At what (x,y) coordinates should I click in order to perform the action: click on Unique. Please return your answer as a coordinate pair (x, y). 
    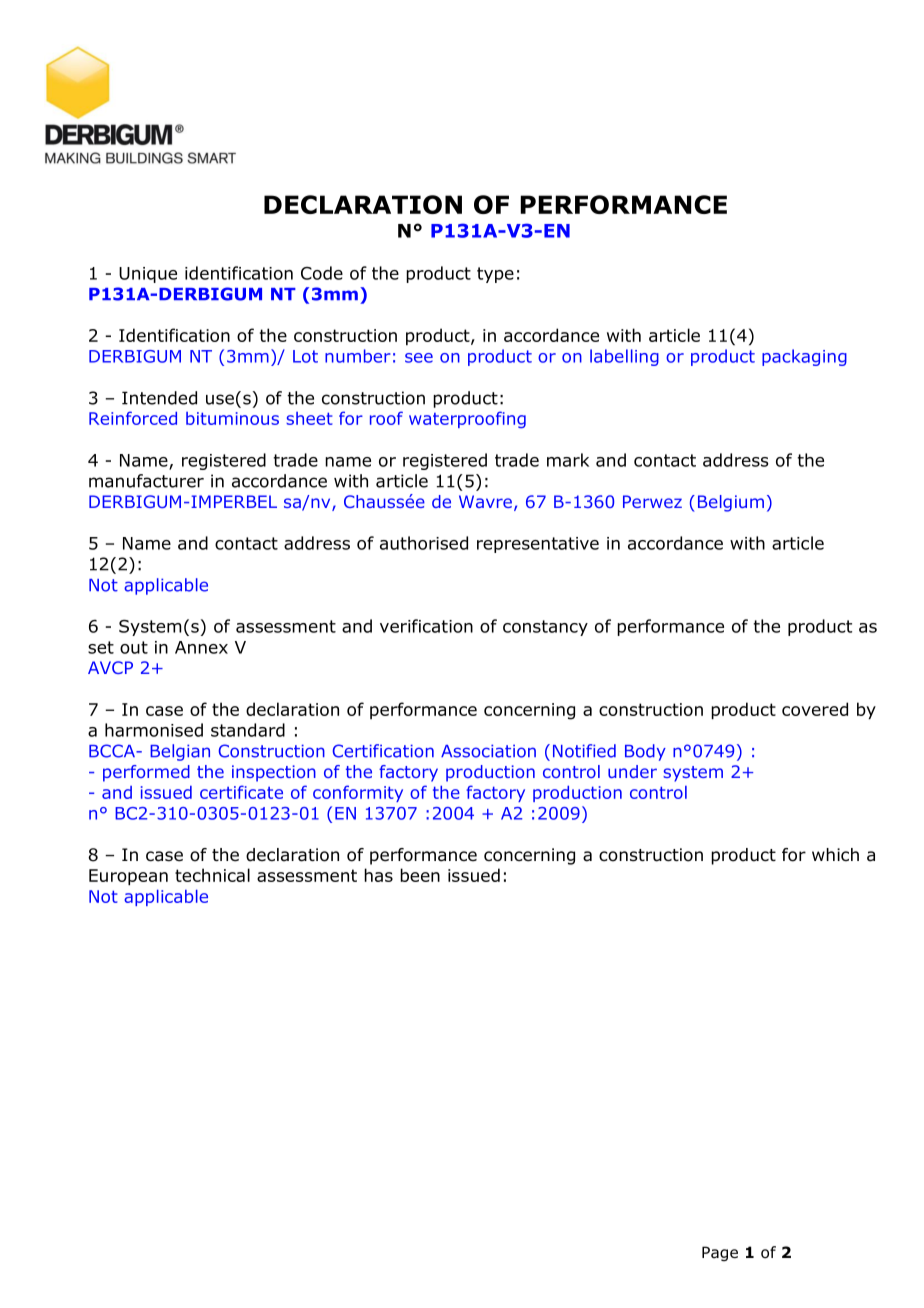
    Looking at the image, I should click on (148, 275).
